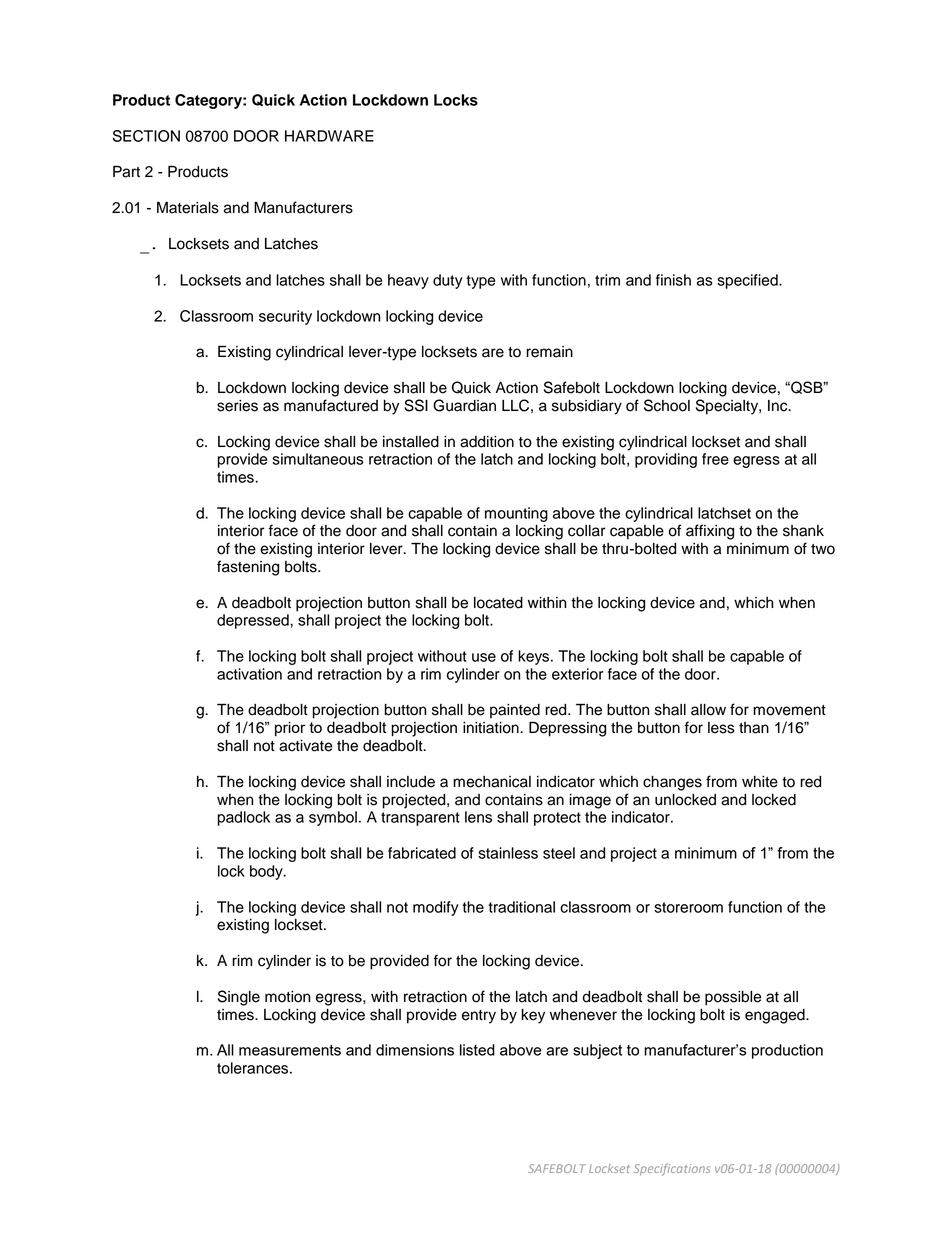 This image has height=1233, width=952. Describe the element at coordinates (672, 1169) in the image. I see `Specifications` at that location.
